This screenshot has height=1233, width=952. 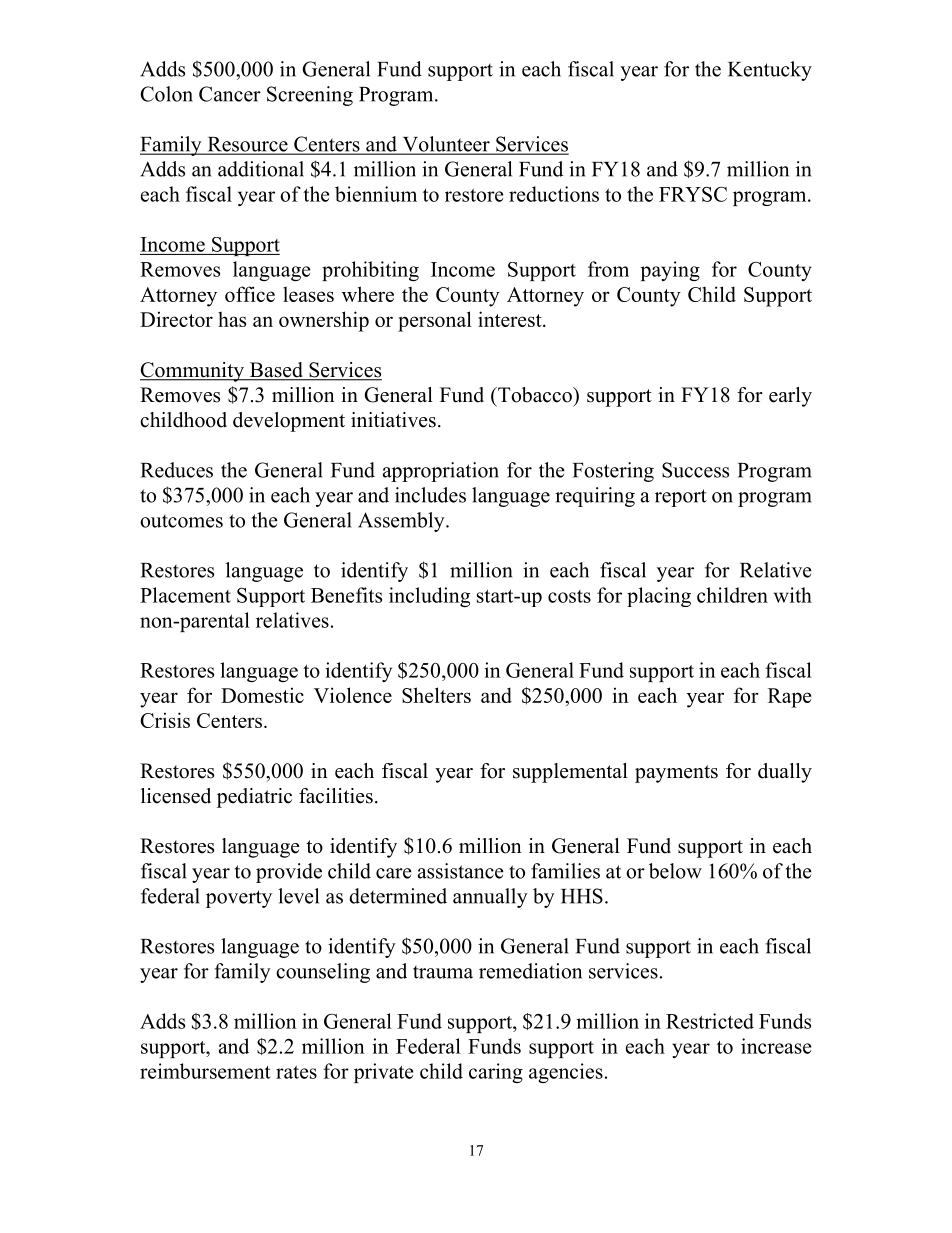 What do you see at coordinates (496, 1073) in the screenshot?
I see `caring` at bounding box center [496, 1073].
